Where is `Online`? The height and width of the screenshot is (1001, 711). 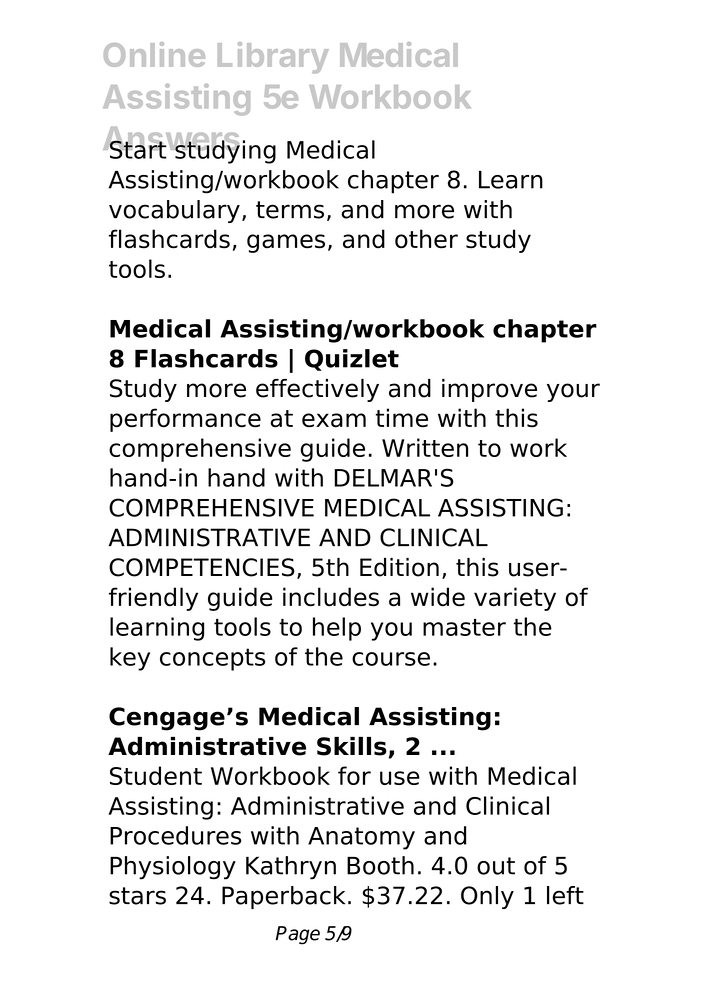
Online is located at coordinates (154, 54).
